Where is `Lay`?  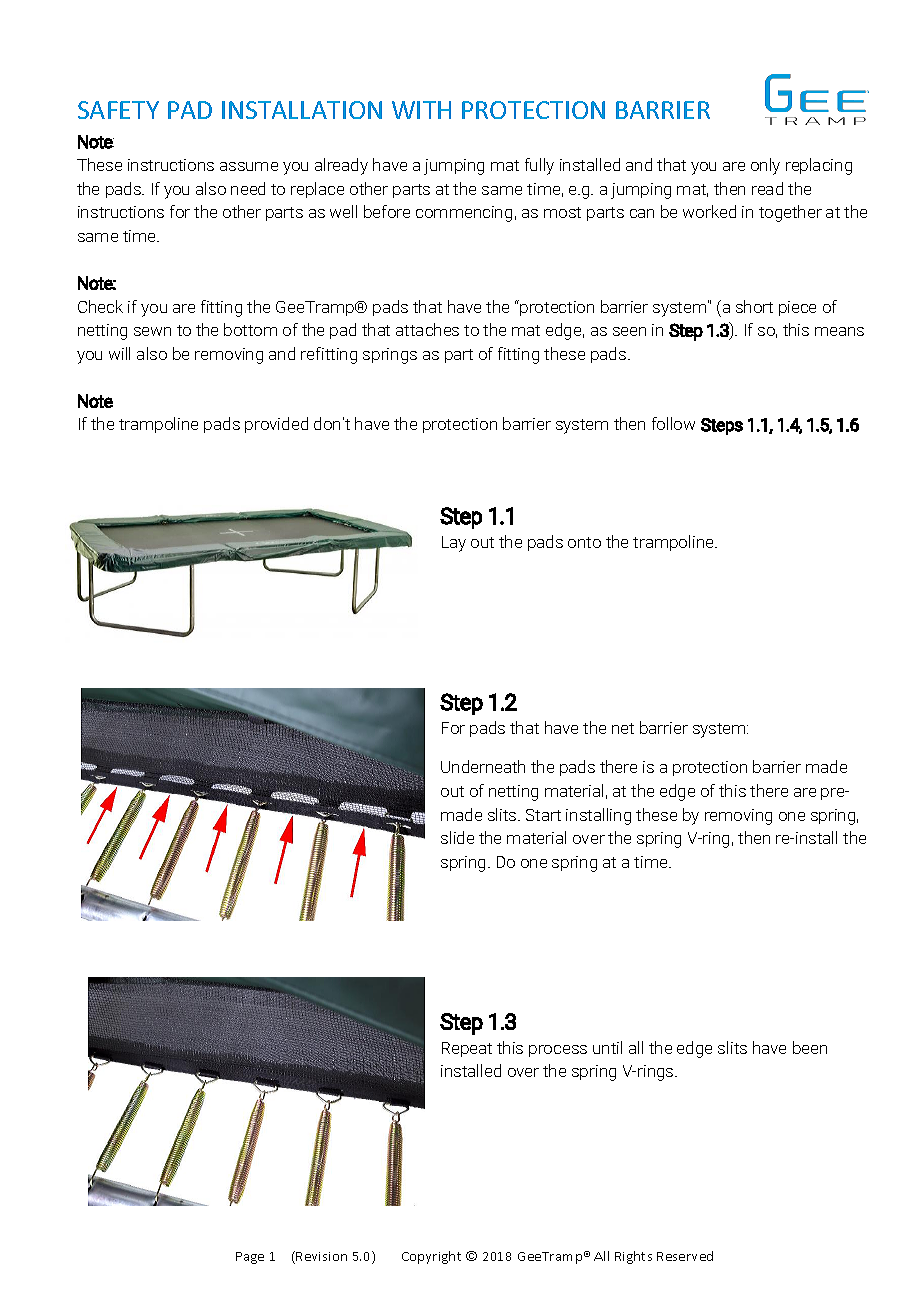
Lay is located at coordinates (454, 544).
